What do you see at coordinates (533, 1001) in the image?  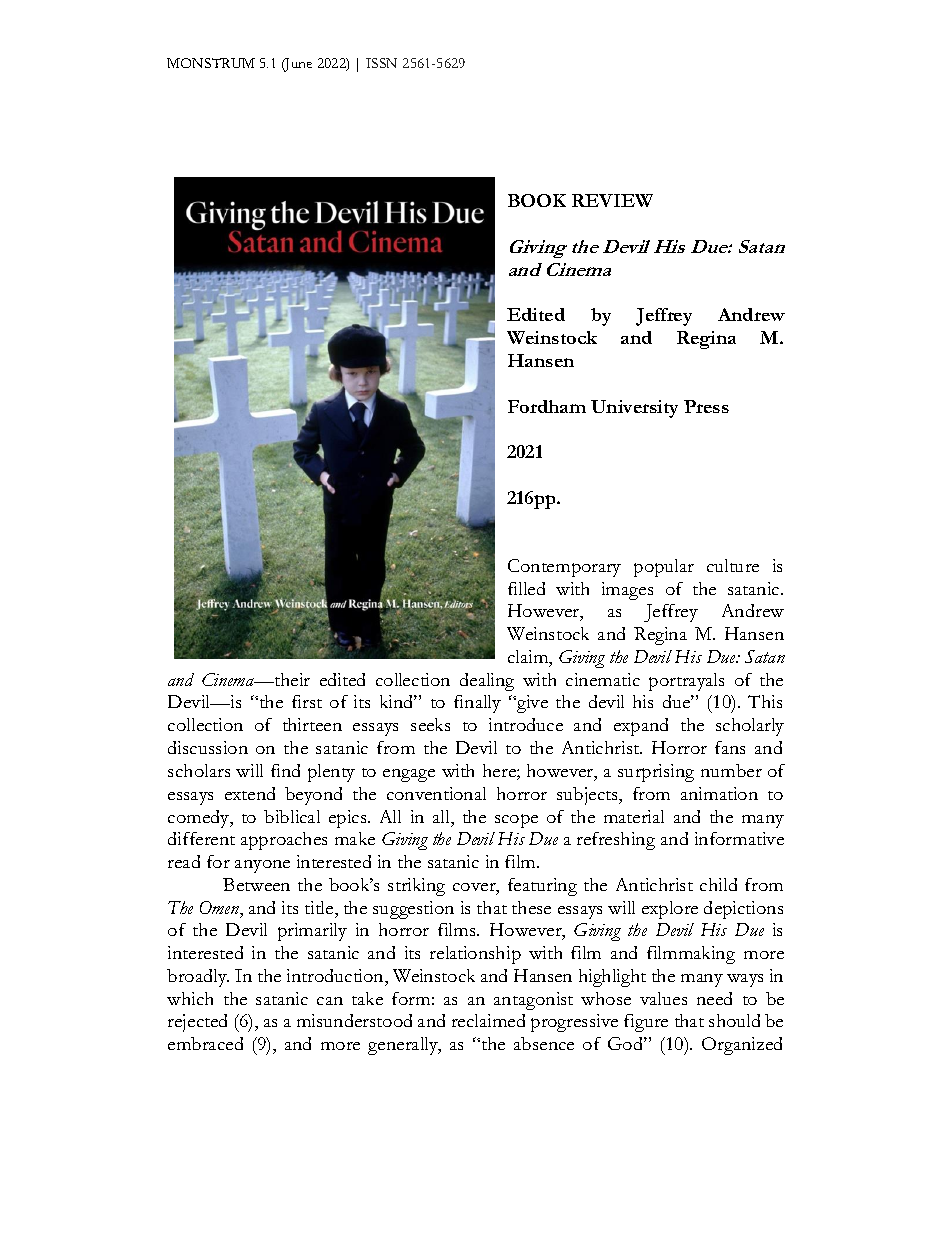 I see `antagonist` at bounding box center [533, 1001].
